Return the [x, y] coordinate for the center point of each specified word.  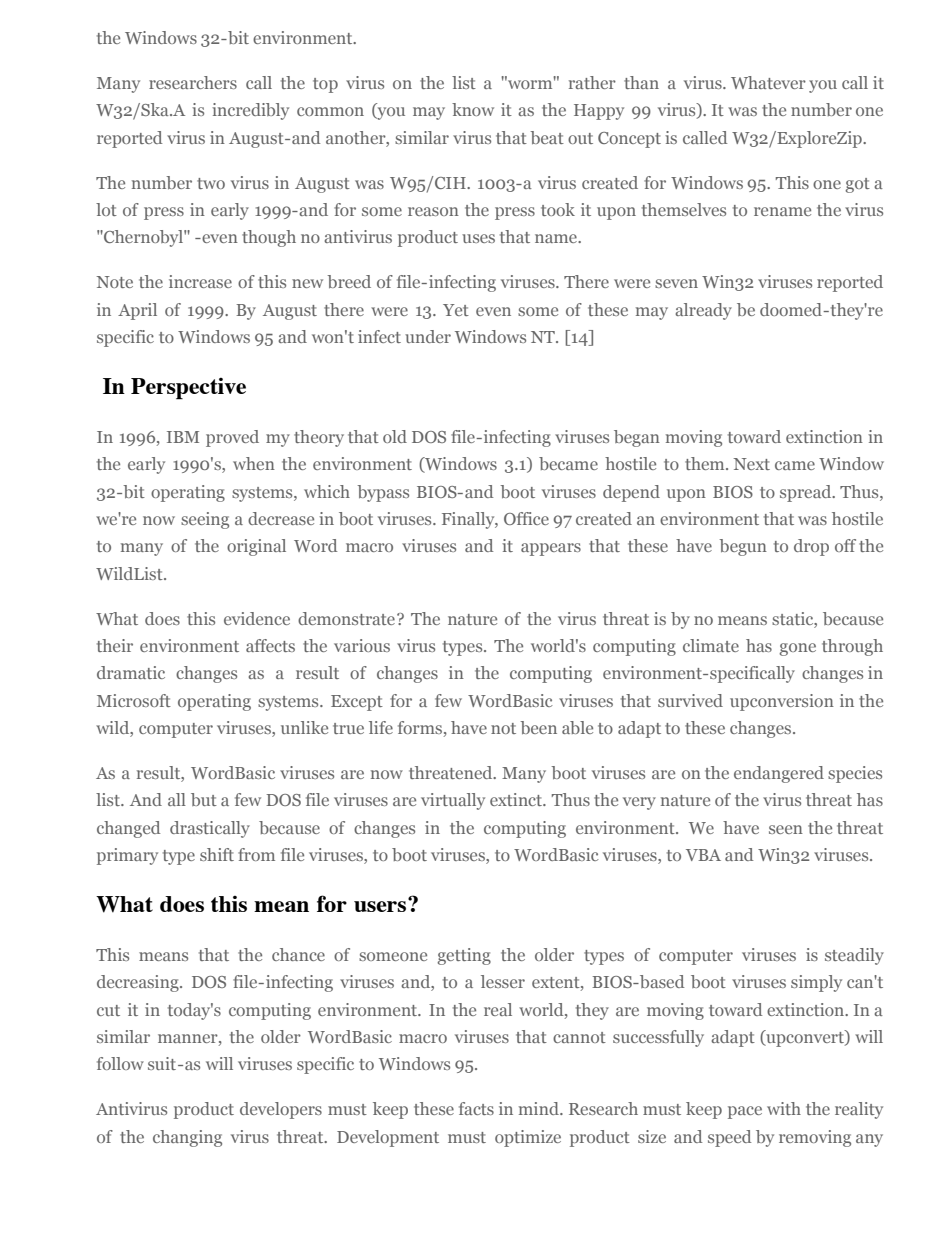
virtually [453, 801]
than [641, 82]
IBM [183, 437]
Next [751, 464]
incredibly [250, 111]
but [204, 799]
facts [476, 1108]
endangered [779, 774]
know [473, 109]
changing [187, 1138]
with [784, 1108]
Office [526, 518]
